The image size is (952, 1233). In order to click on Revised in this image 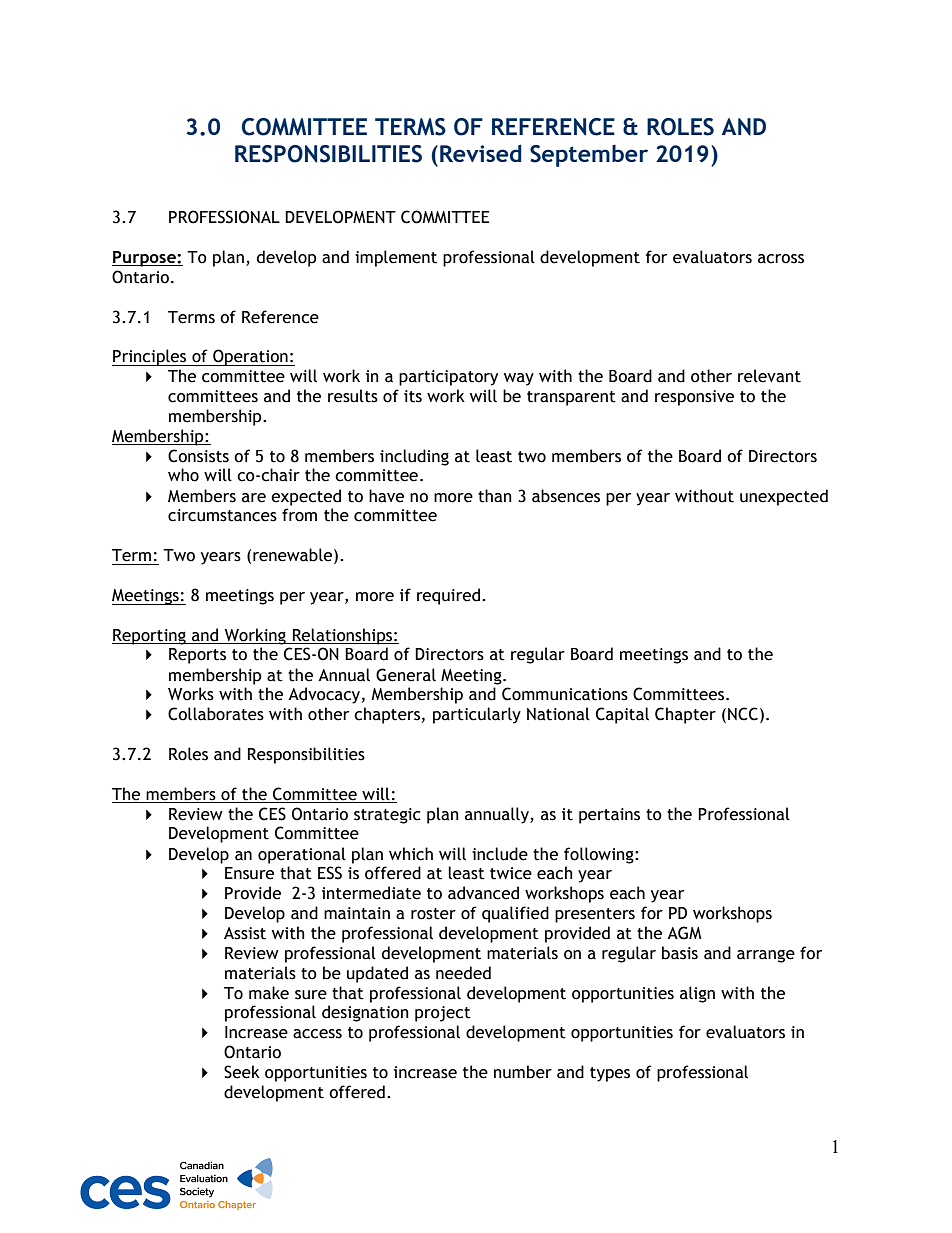, I will do `click(481, 153)`.
